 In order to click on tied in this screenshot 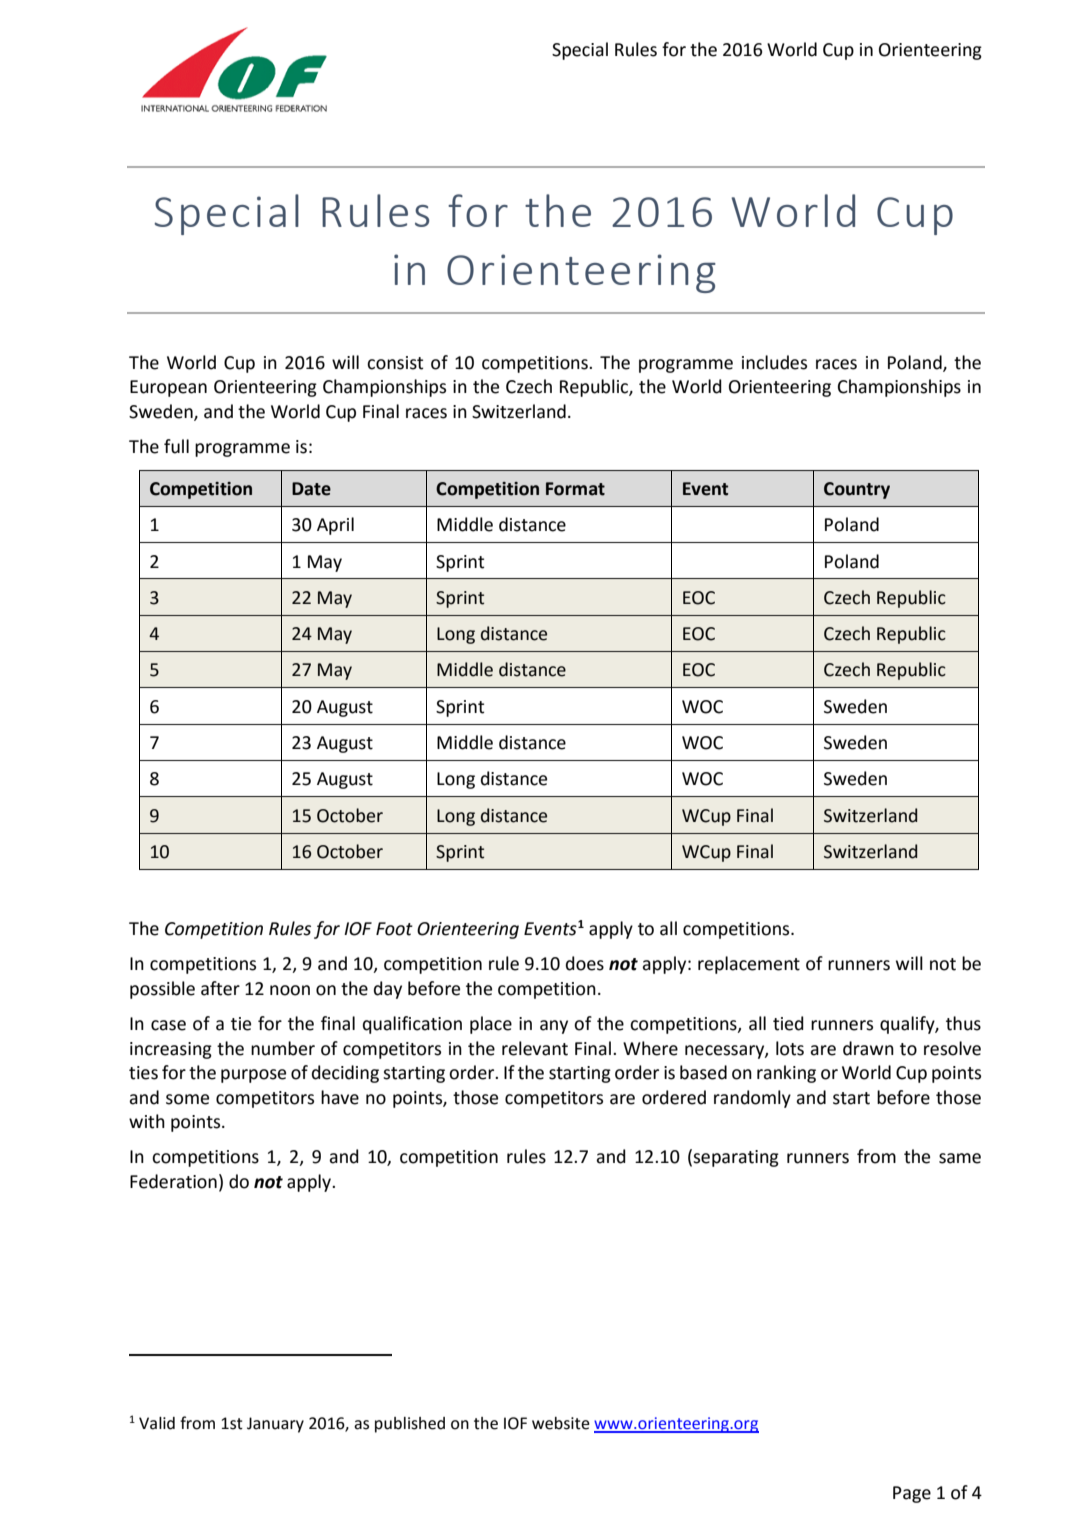, I will do `click(788, 1023)`.
